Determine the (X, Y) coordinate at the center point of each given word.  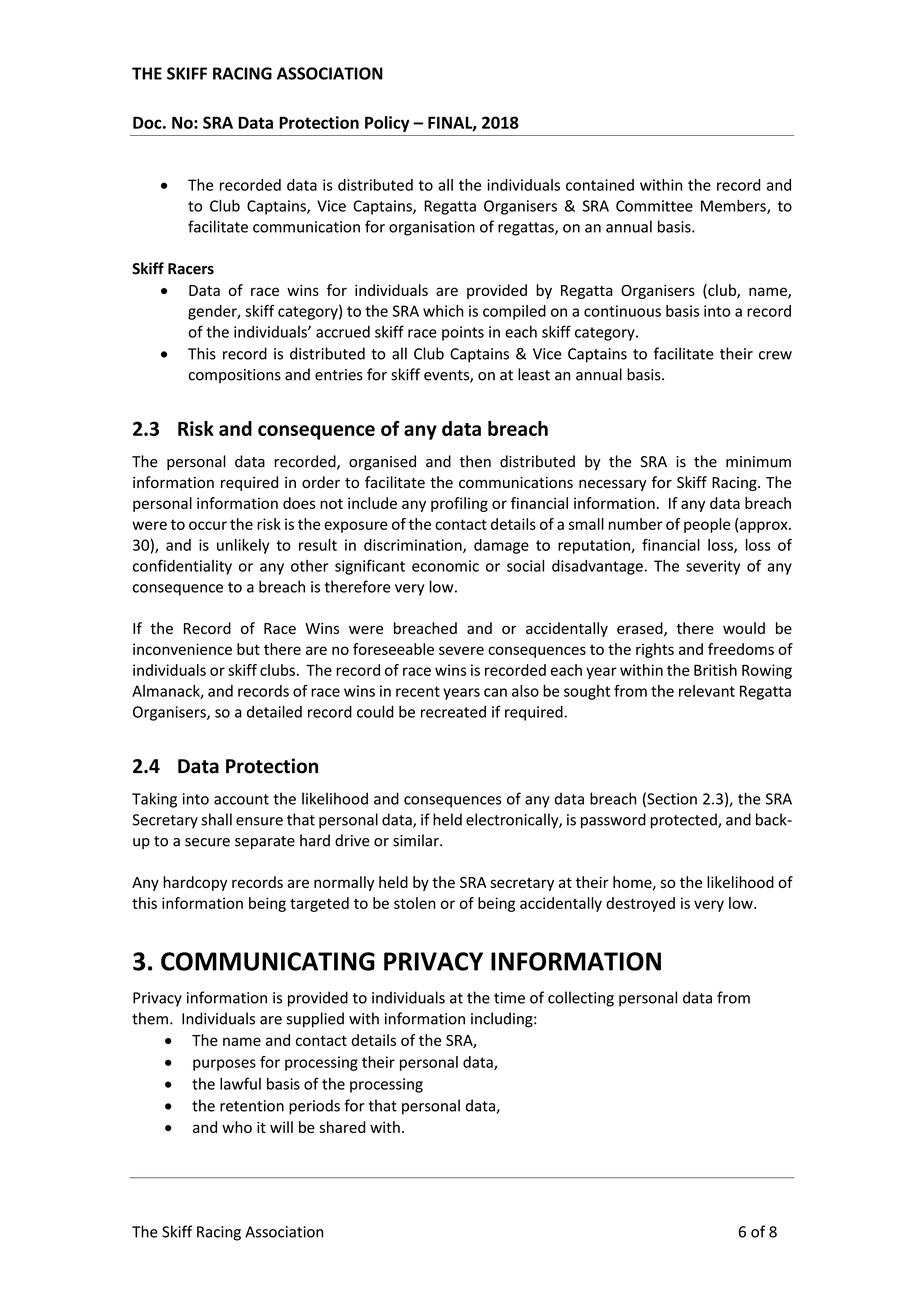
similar (417, 840)
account (241, 799)
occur (208, 525)
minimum (758, 462)
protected (685, 821)
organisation (432, 228)
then (475, 461)
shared (342, 1127)
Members (734, 206)
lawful (240, 1083)
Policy (387, 124)
